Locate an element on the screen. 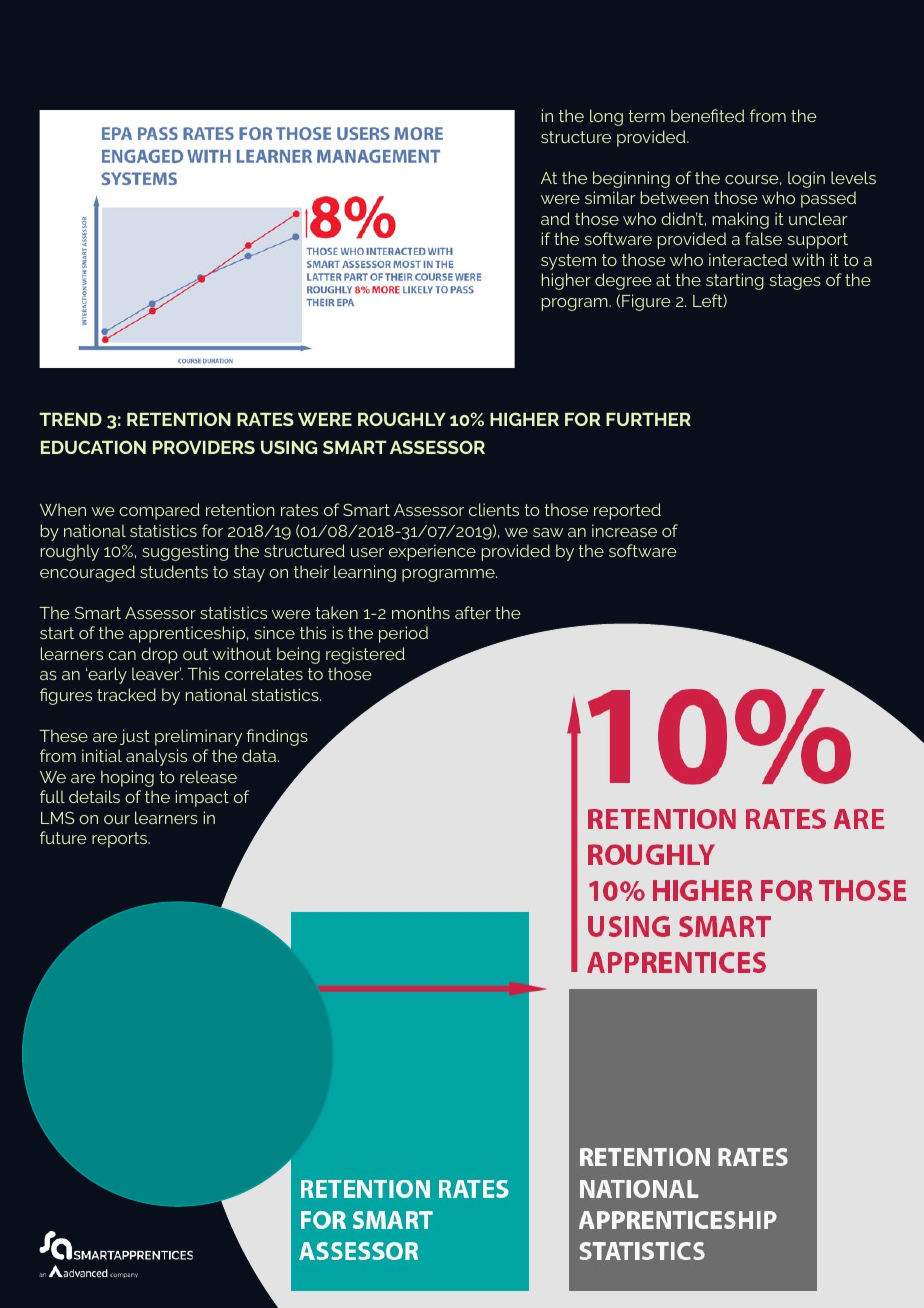 This screenshot has width=924, height=1308. after is located at coordinates (473, 612).
